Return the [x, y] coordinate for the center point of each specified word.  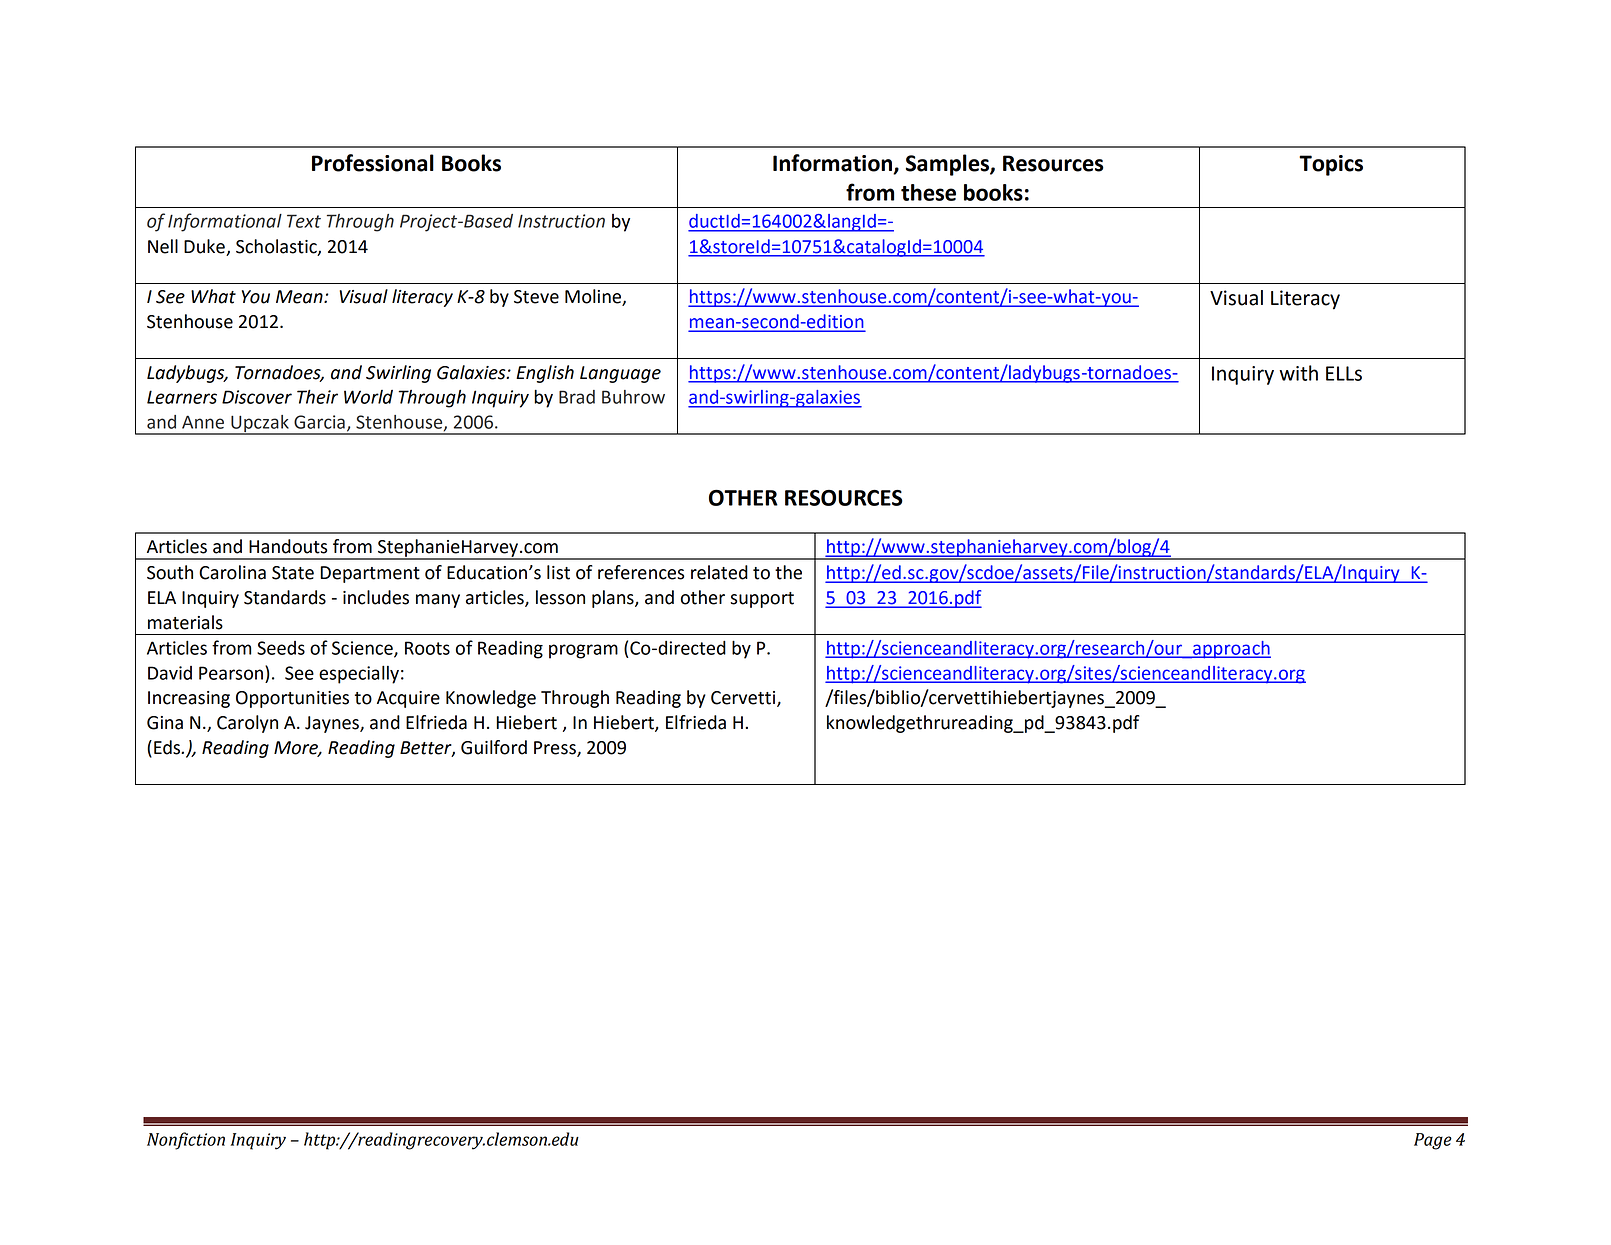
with [1298, 373]
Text [304, 221]
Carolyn [247, 724]
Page [1433, 1141]
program [583, 651]
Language [620, 374]
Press [556, 748]
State [293, 573]
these [928, 192]
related [719, 572]
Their [317, 396]
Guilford [494, 747]
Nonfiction [186, 1141]
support [762, 600]
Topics [1331, 165]
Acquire [408, 699]
